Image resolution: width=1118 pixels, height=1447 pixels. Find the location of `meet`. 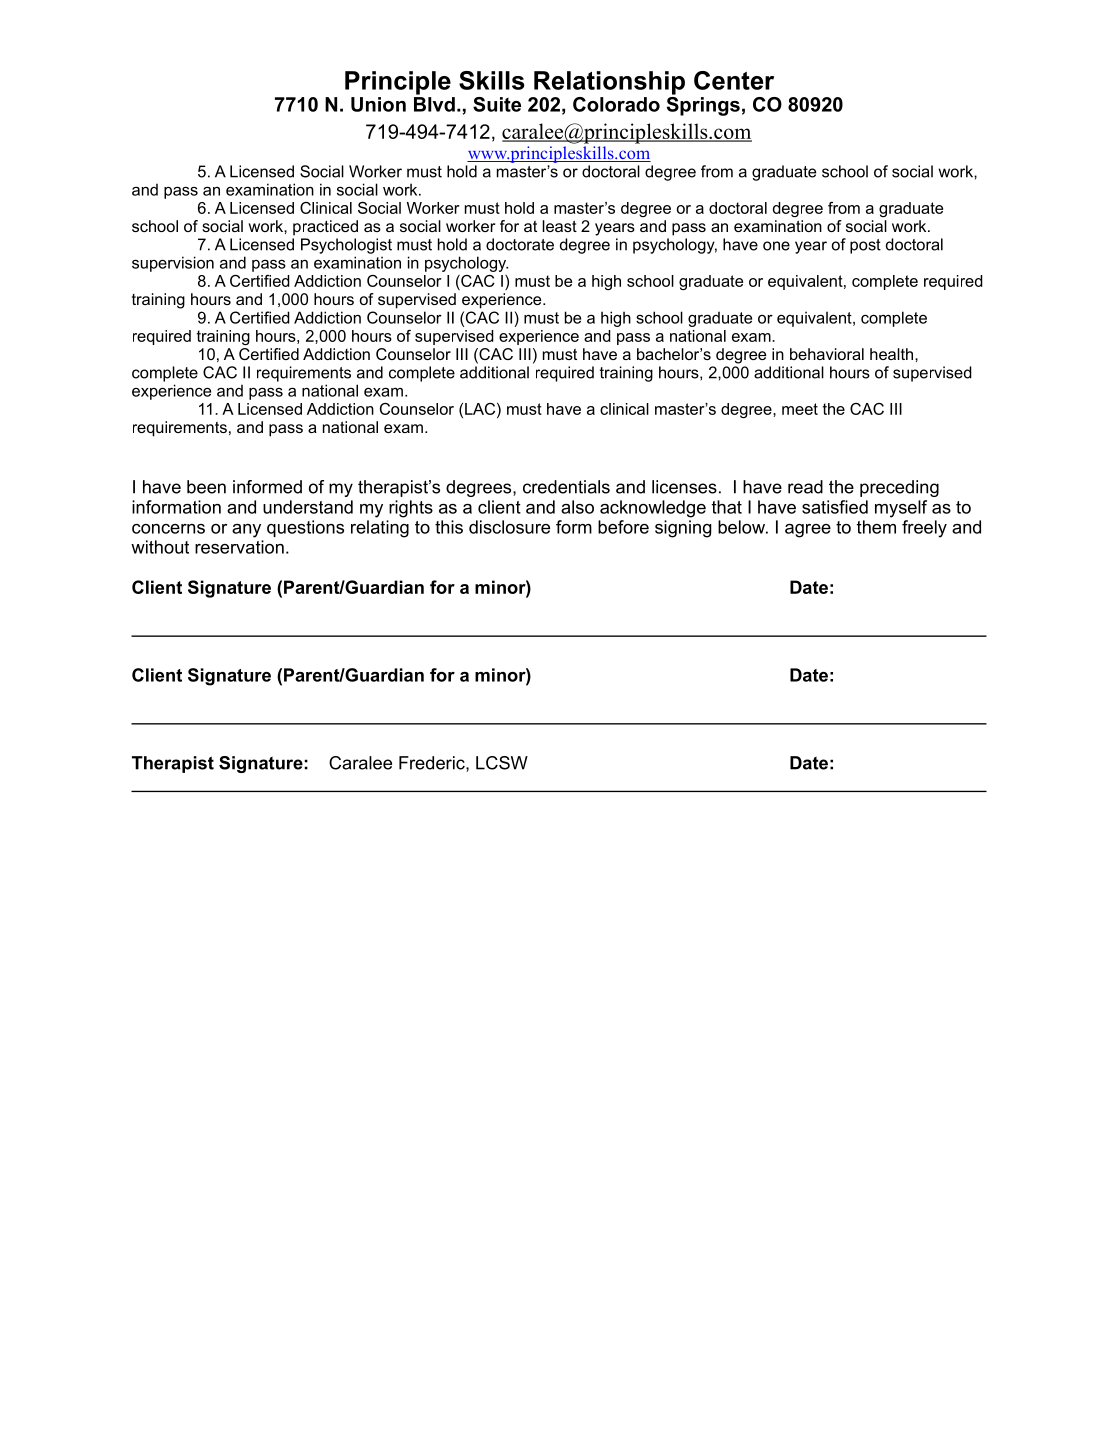

meet is located at coordinates (800, 409).
